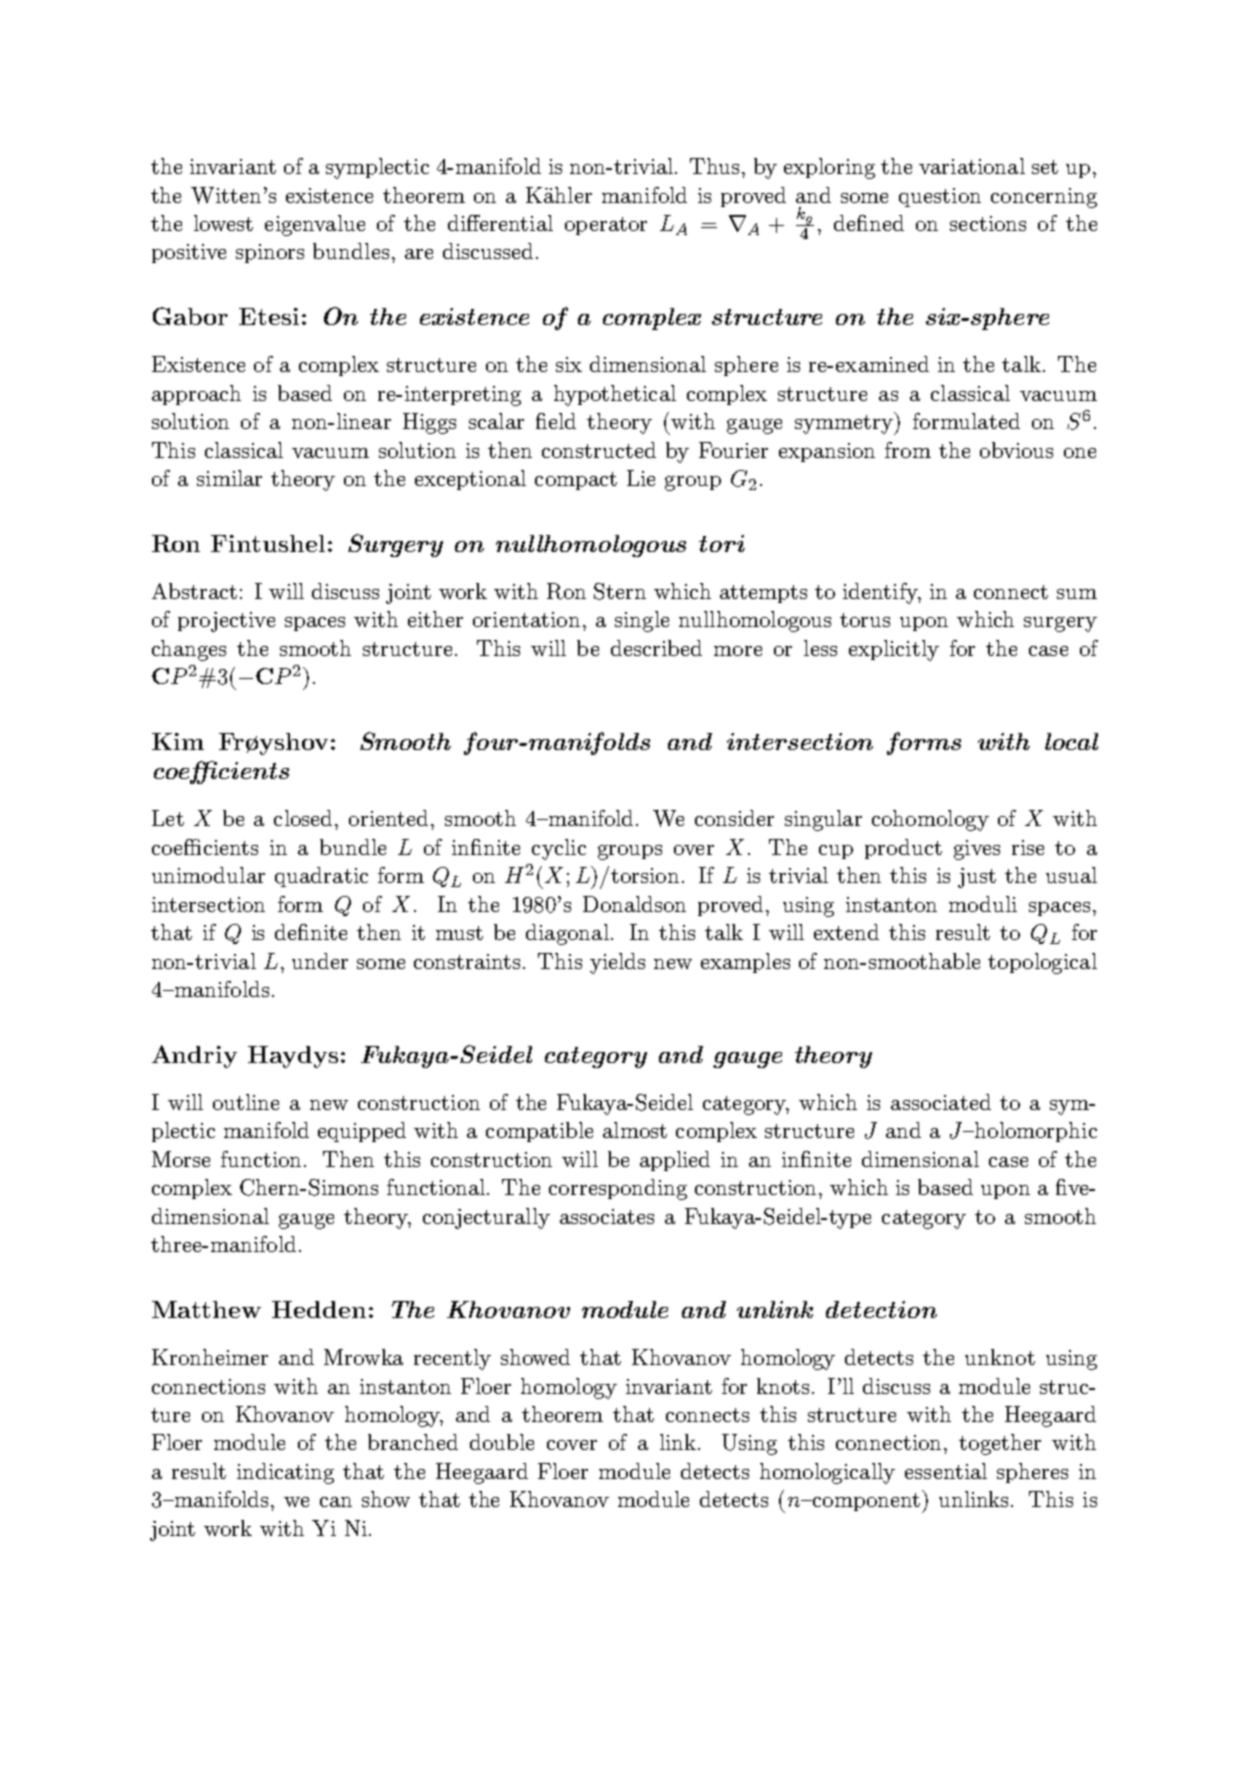 This document has width=1249, height=1767. What do you see at coordinates (1016, 450) in the document?
I see `obvious` at bounding box center [1016, 450].
